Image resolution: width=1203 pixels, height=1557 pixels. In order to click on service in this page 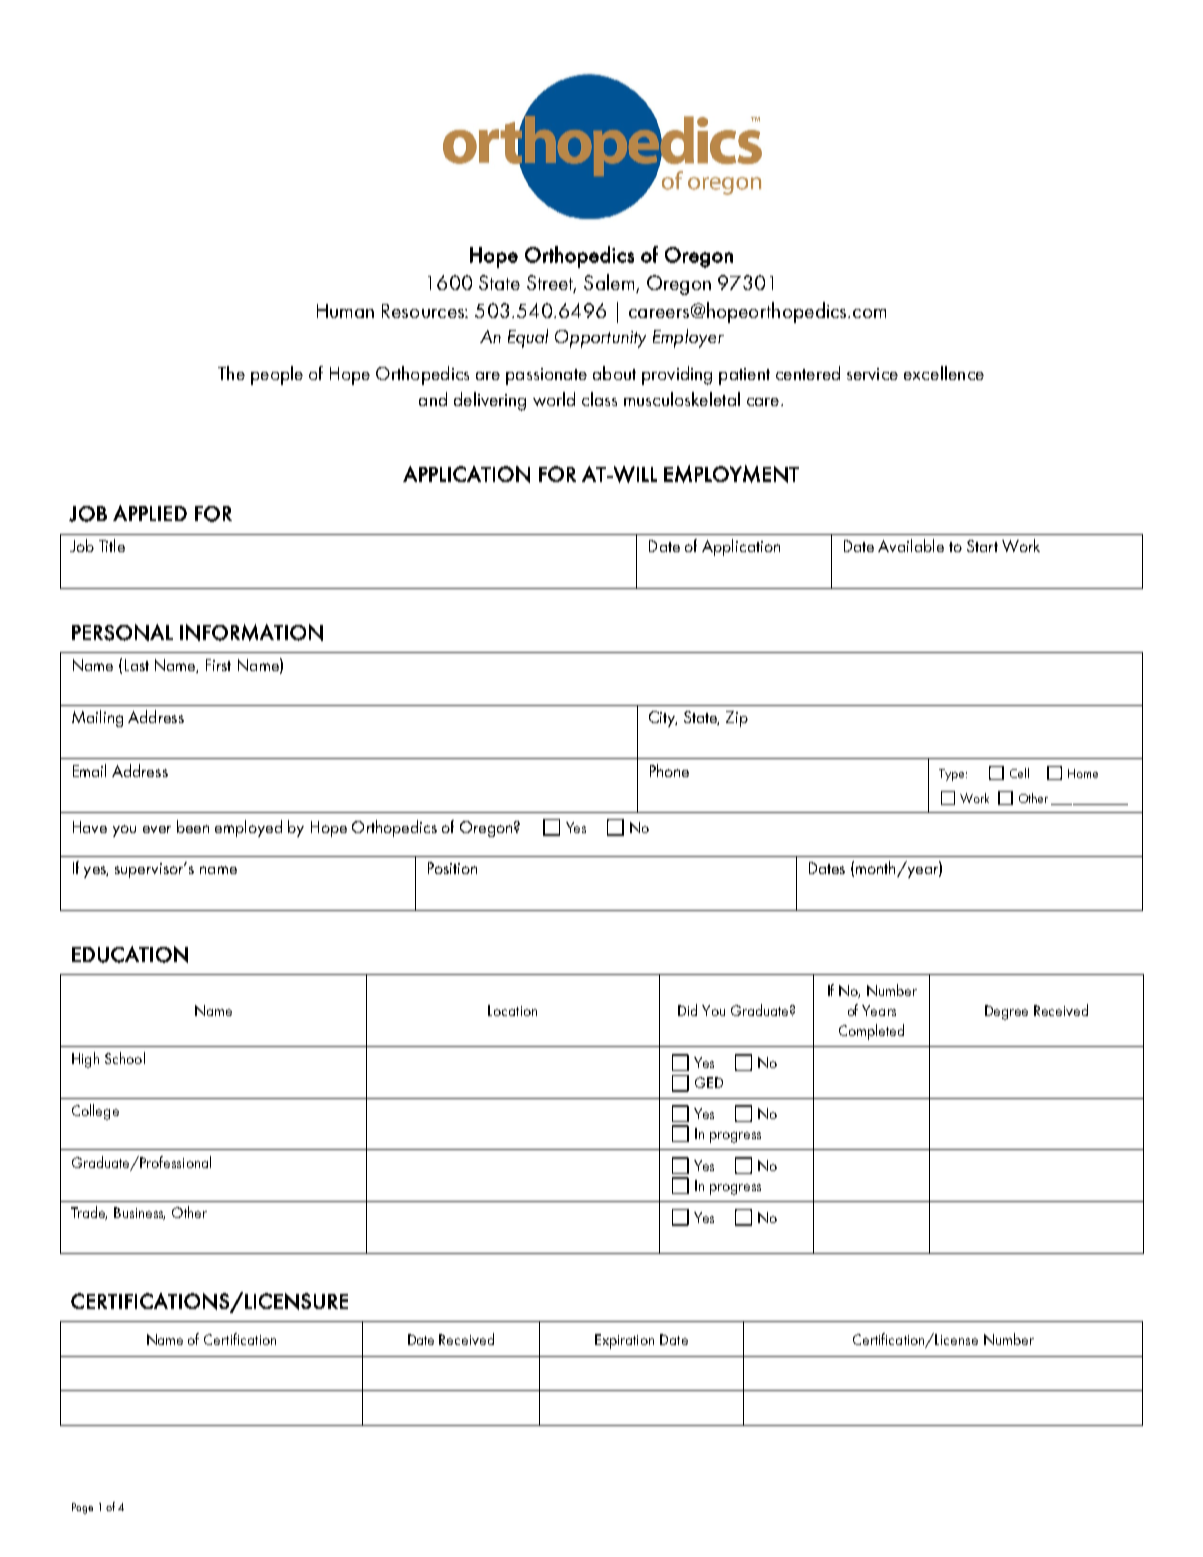, I will do `click(872, 374)`.
